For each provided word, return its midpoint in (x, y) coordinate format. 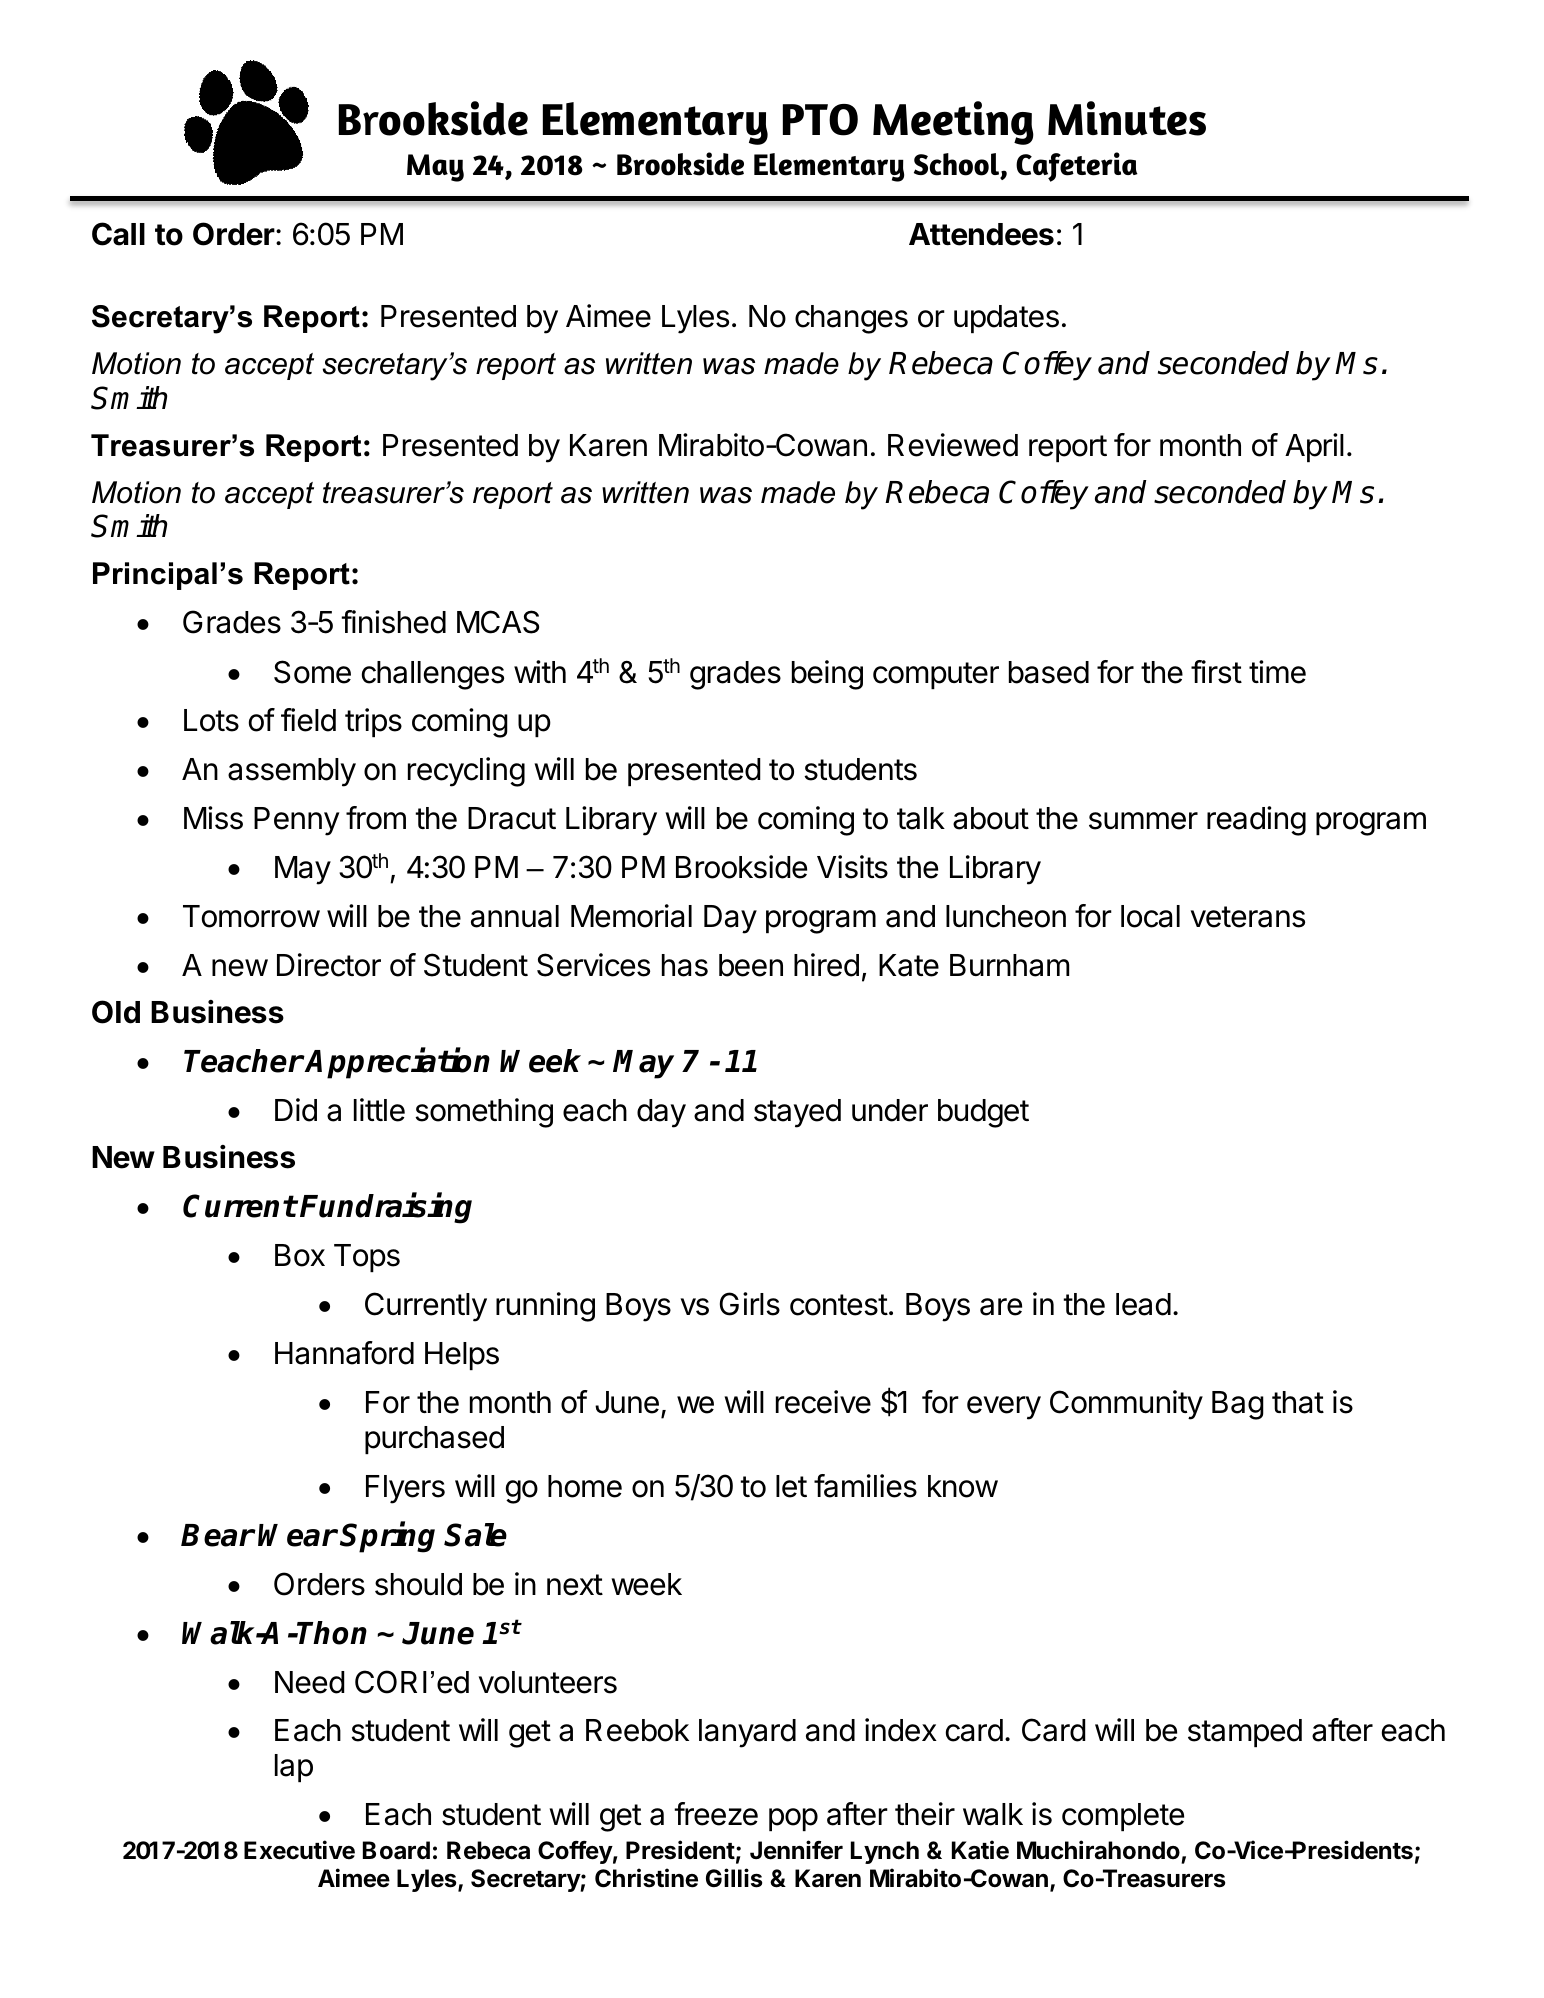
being (827, 675)
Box (300, 1255)
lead (1143, 1304)
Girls (750, 1304)
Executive (299, 1850)
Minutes (1127, 118)
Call (118, 234)
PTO (820, 120)
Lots (211, 720)
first (1216, 672)
